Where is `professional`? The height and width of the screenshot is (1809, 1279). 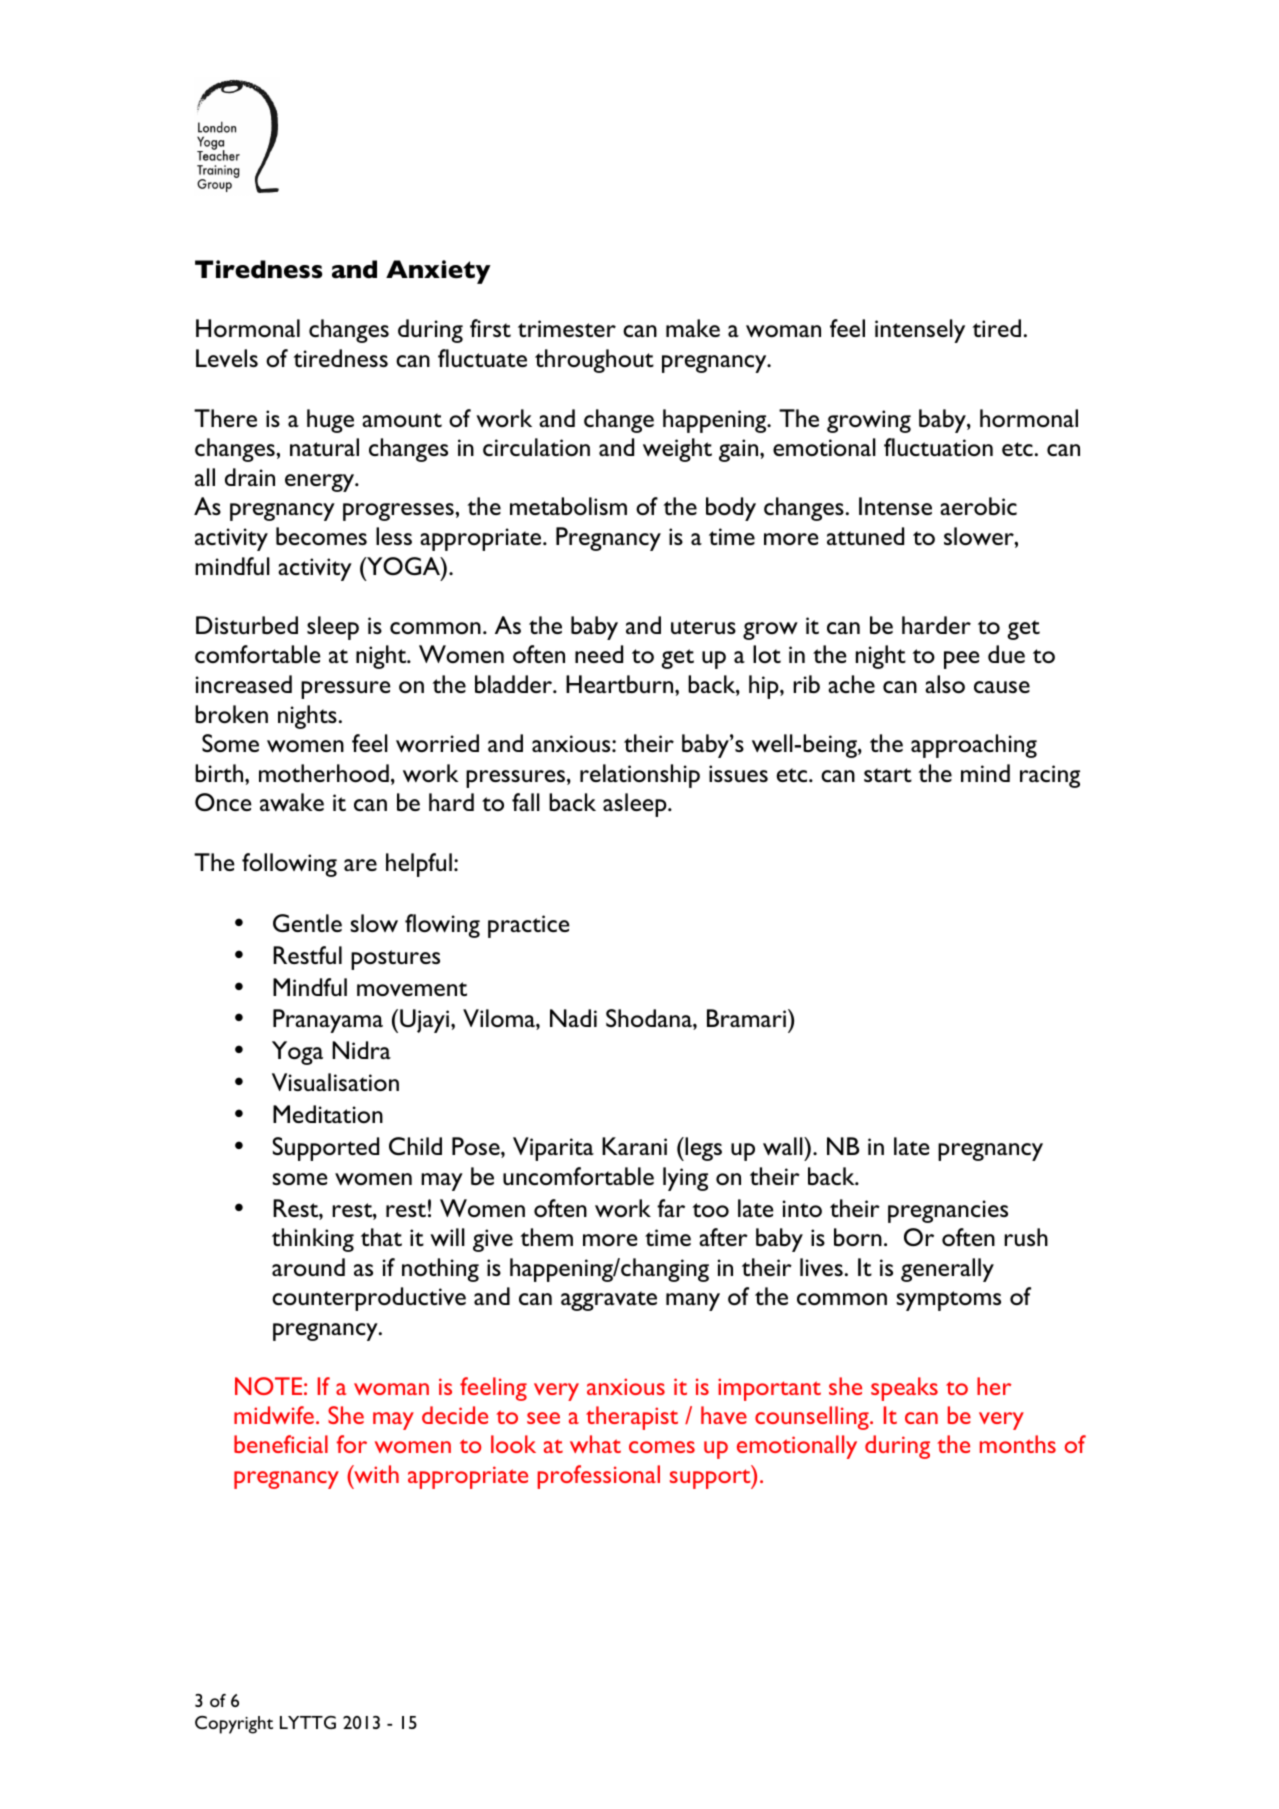 professional is located at coordinates (599, 1477).
